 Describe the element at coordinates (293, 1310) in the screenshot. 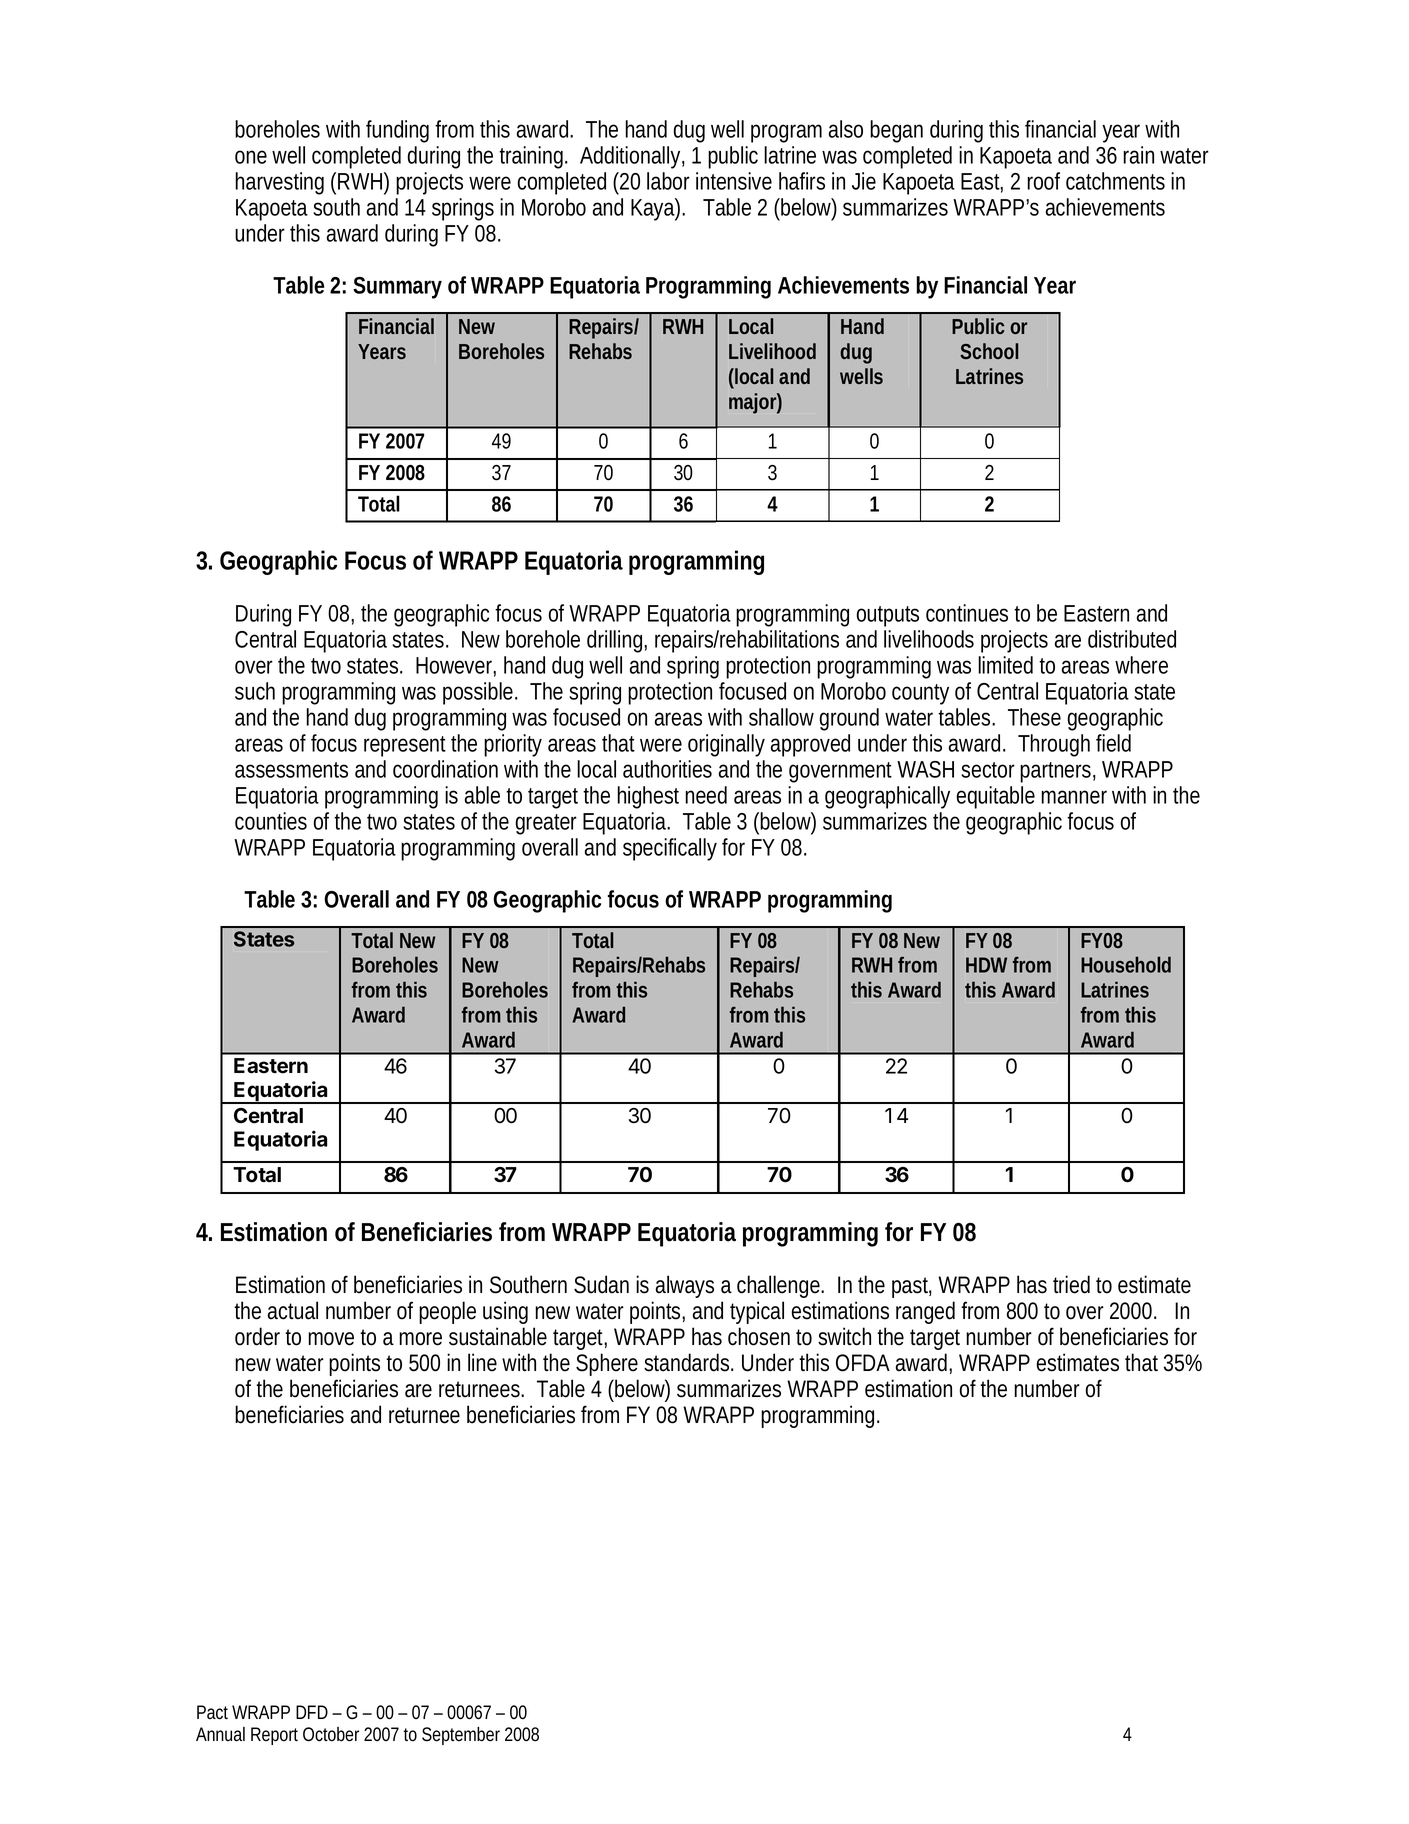

I see `actual` at that location.
